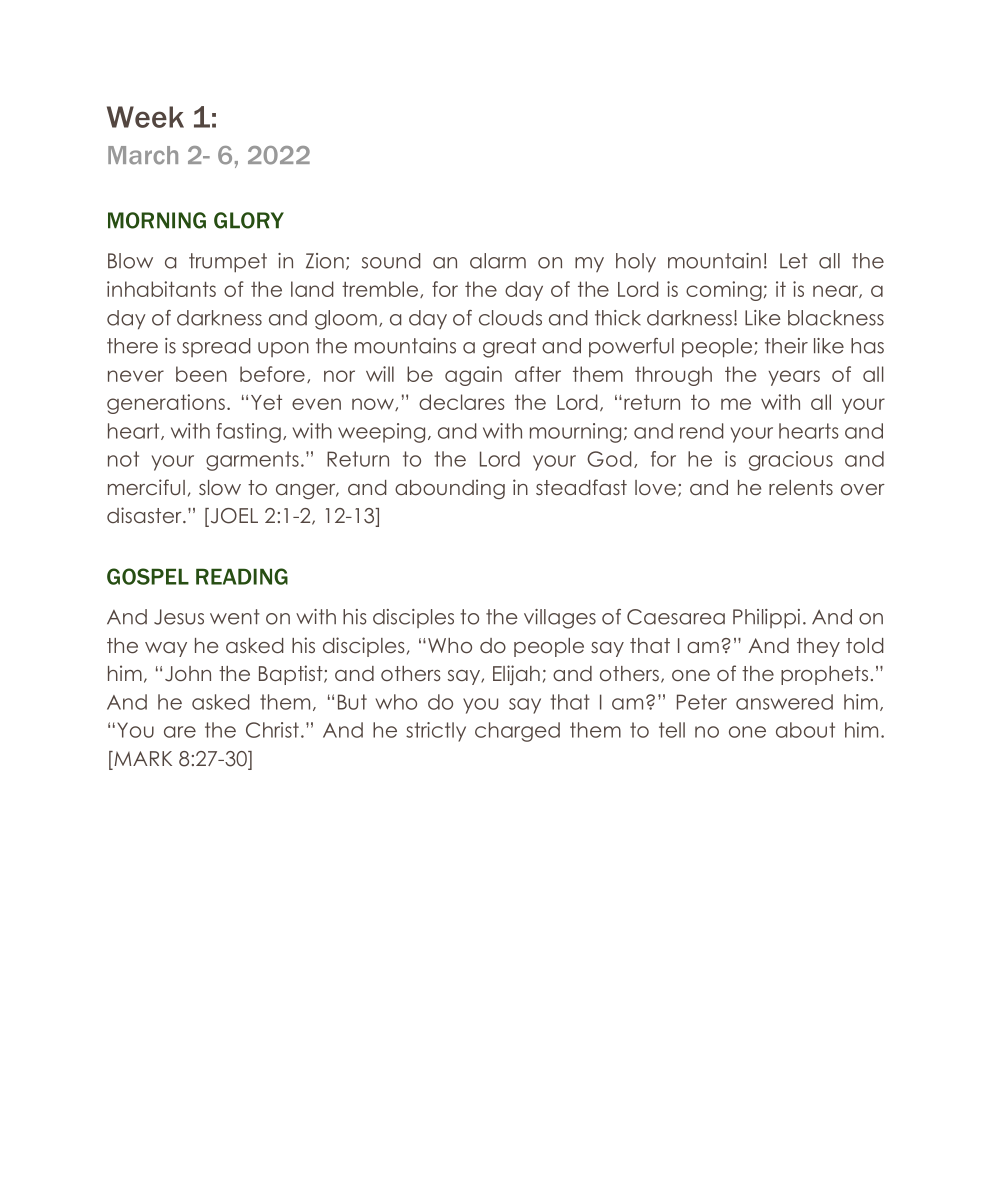 The image size is (991, 1204). What do you see at coordinates (791, 461) in the image?
I see `gracious` at bounding box center [791, 461].
